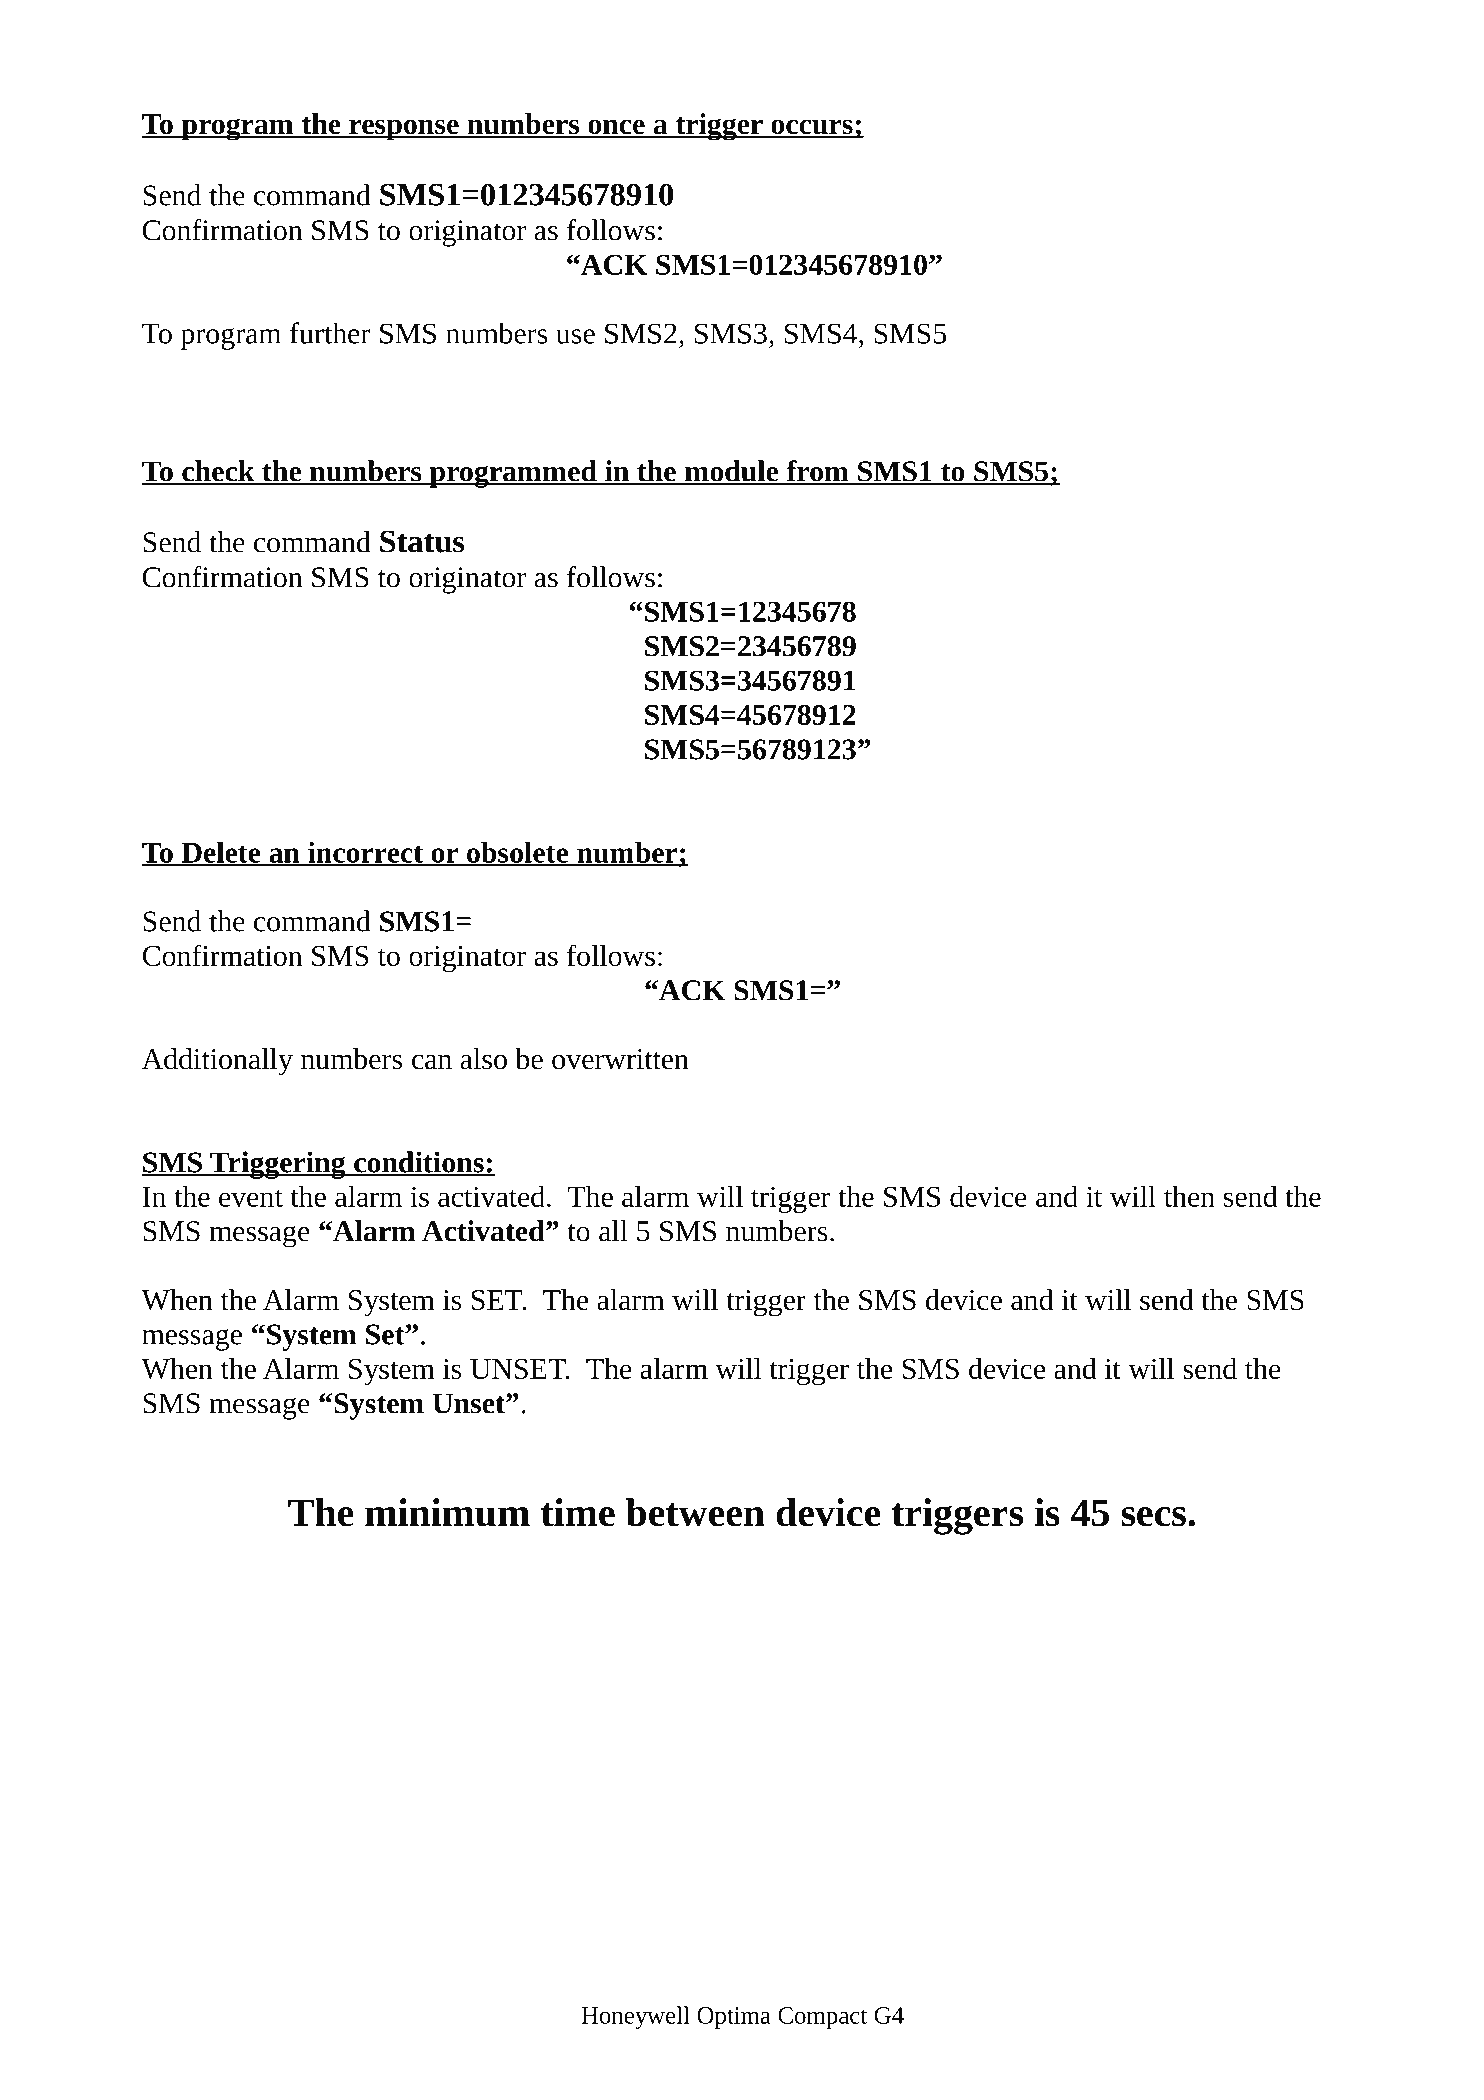 This screenshot has height=2100, width=1484. What do you see at coordinates (1153, 1517) in the screenshot?
I see `secs` at bounding box center [1153, 1517].
